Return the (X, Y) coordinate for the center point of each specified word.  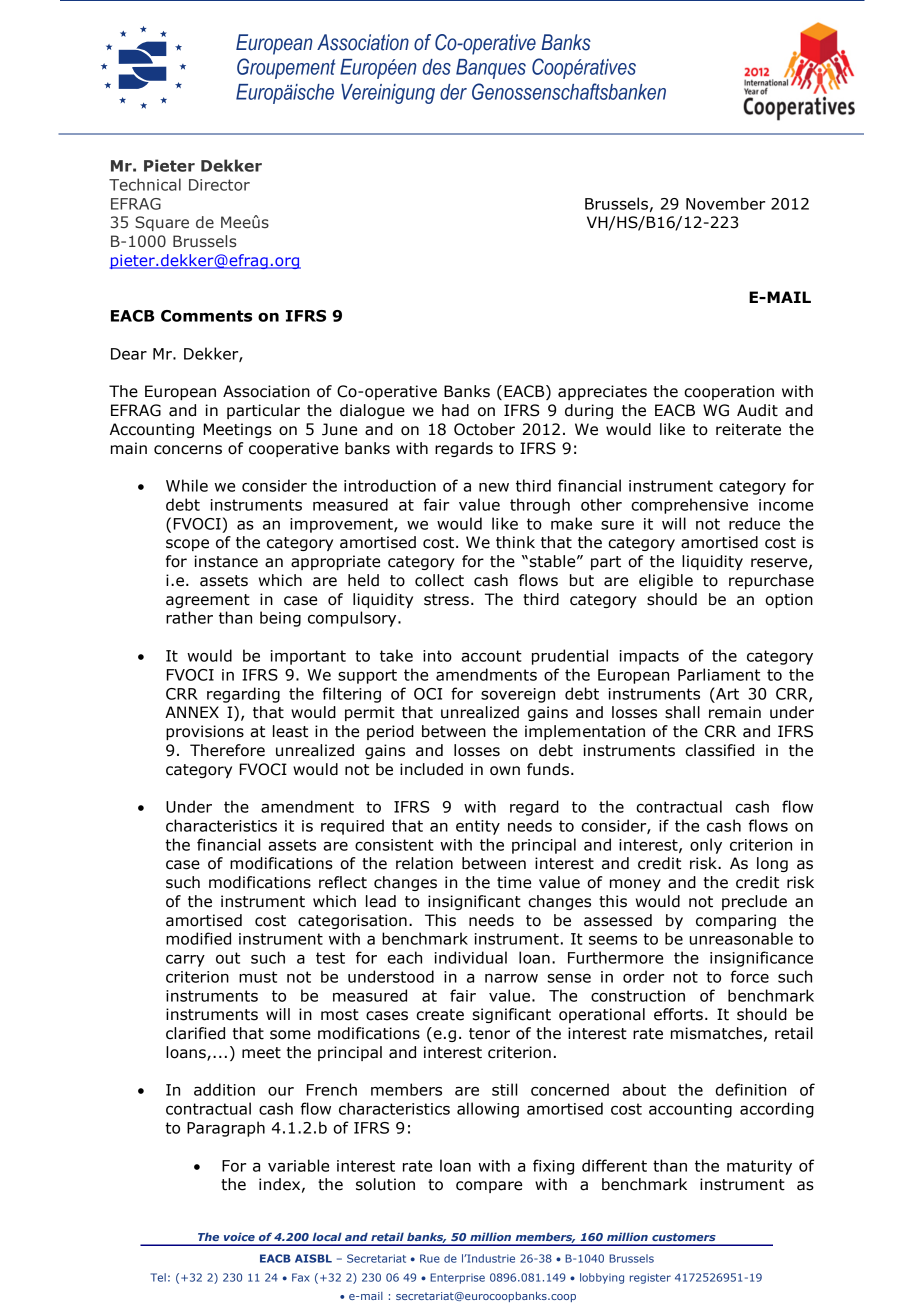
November (725, 203)
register (650, 1278)
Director (219, 185)
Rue (430, 1258)
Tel (158, 1277)
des (437, 67)
